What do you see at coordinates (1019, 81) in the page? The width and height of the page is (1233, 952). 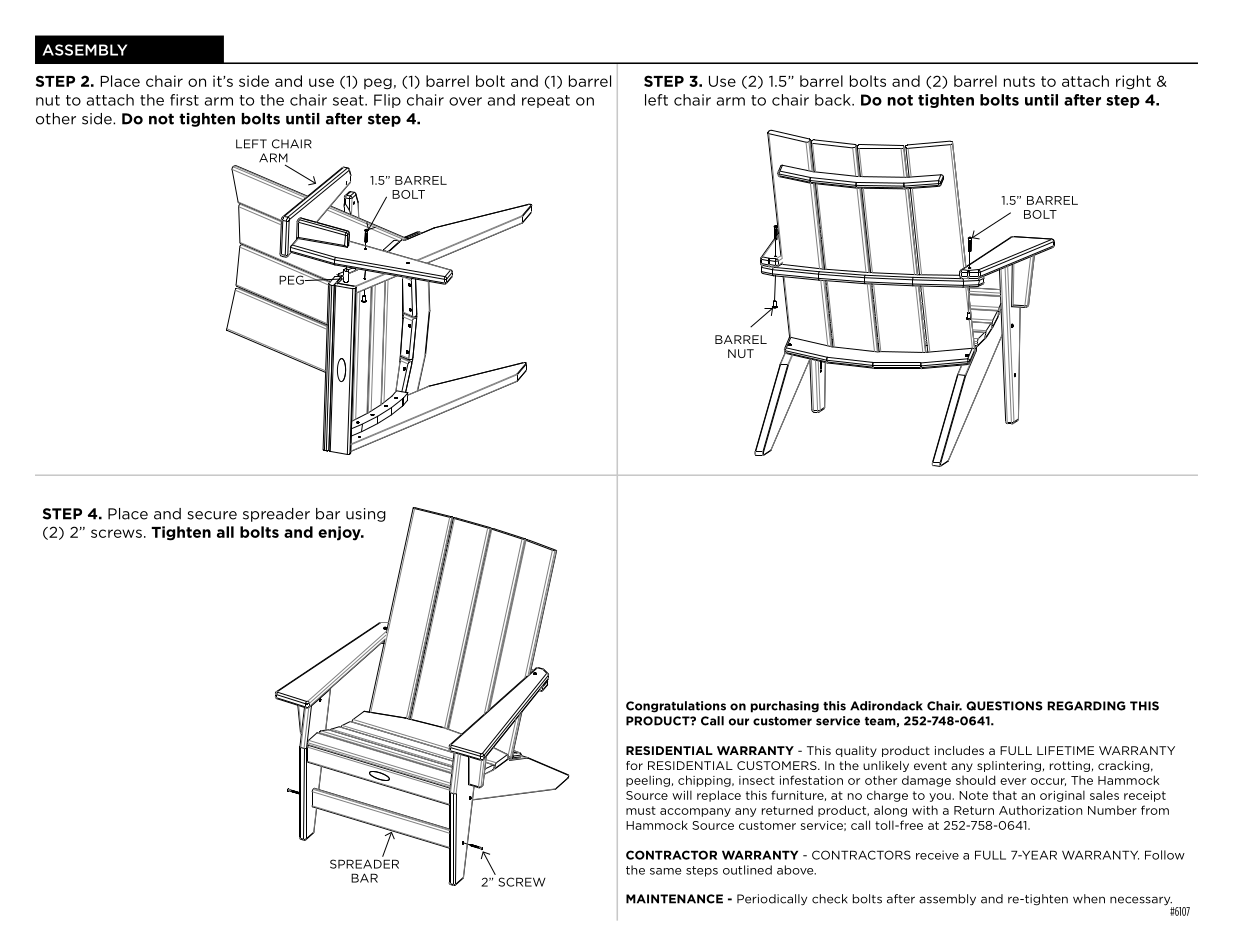 I see `nuts` at bounding box center [1019, 81].
